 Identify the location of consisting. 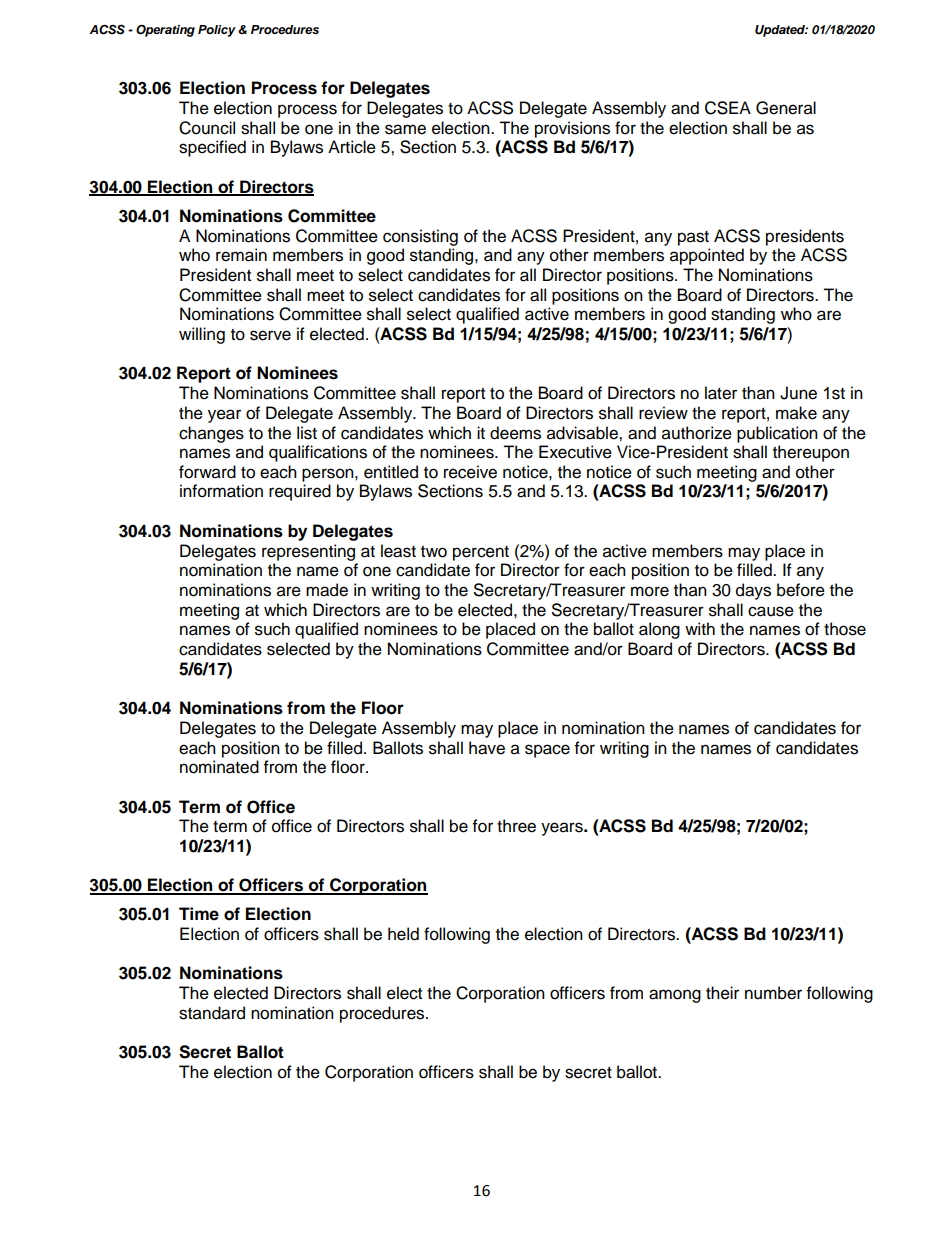
(420, 237).
